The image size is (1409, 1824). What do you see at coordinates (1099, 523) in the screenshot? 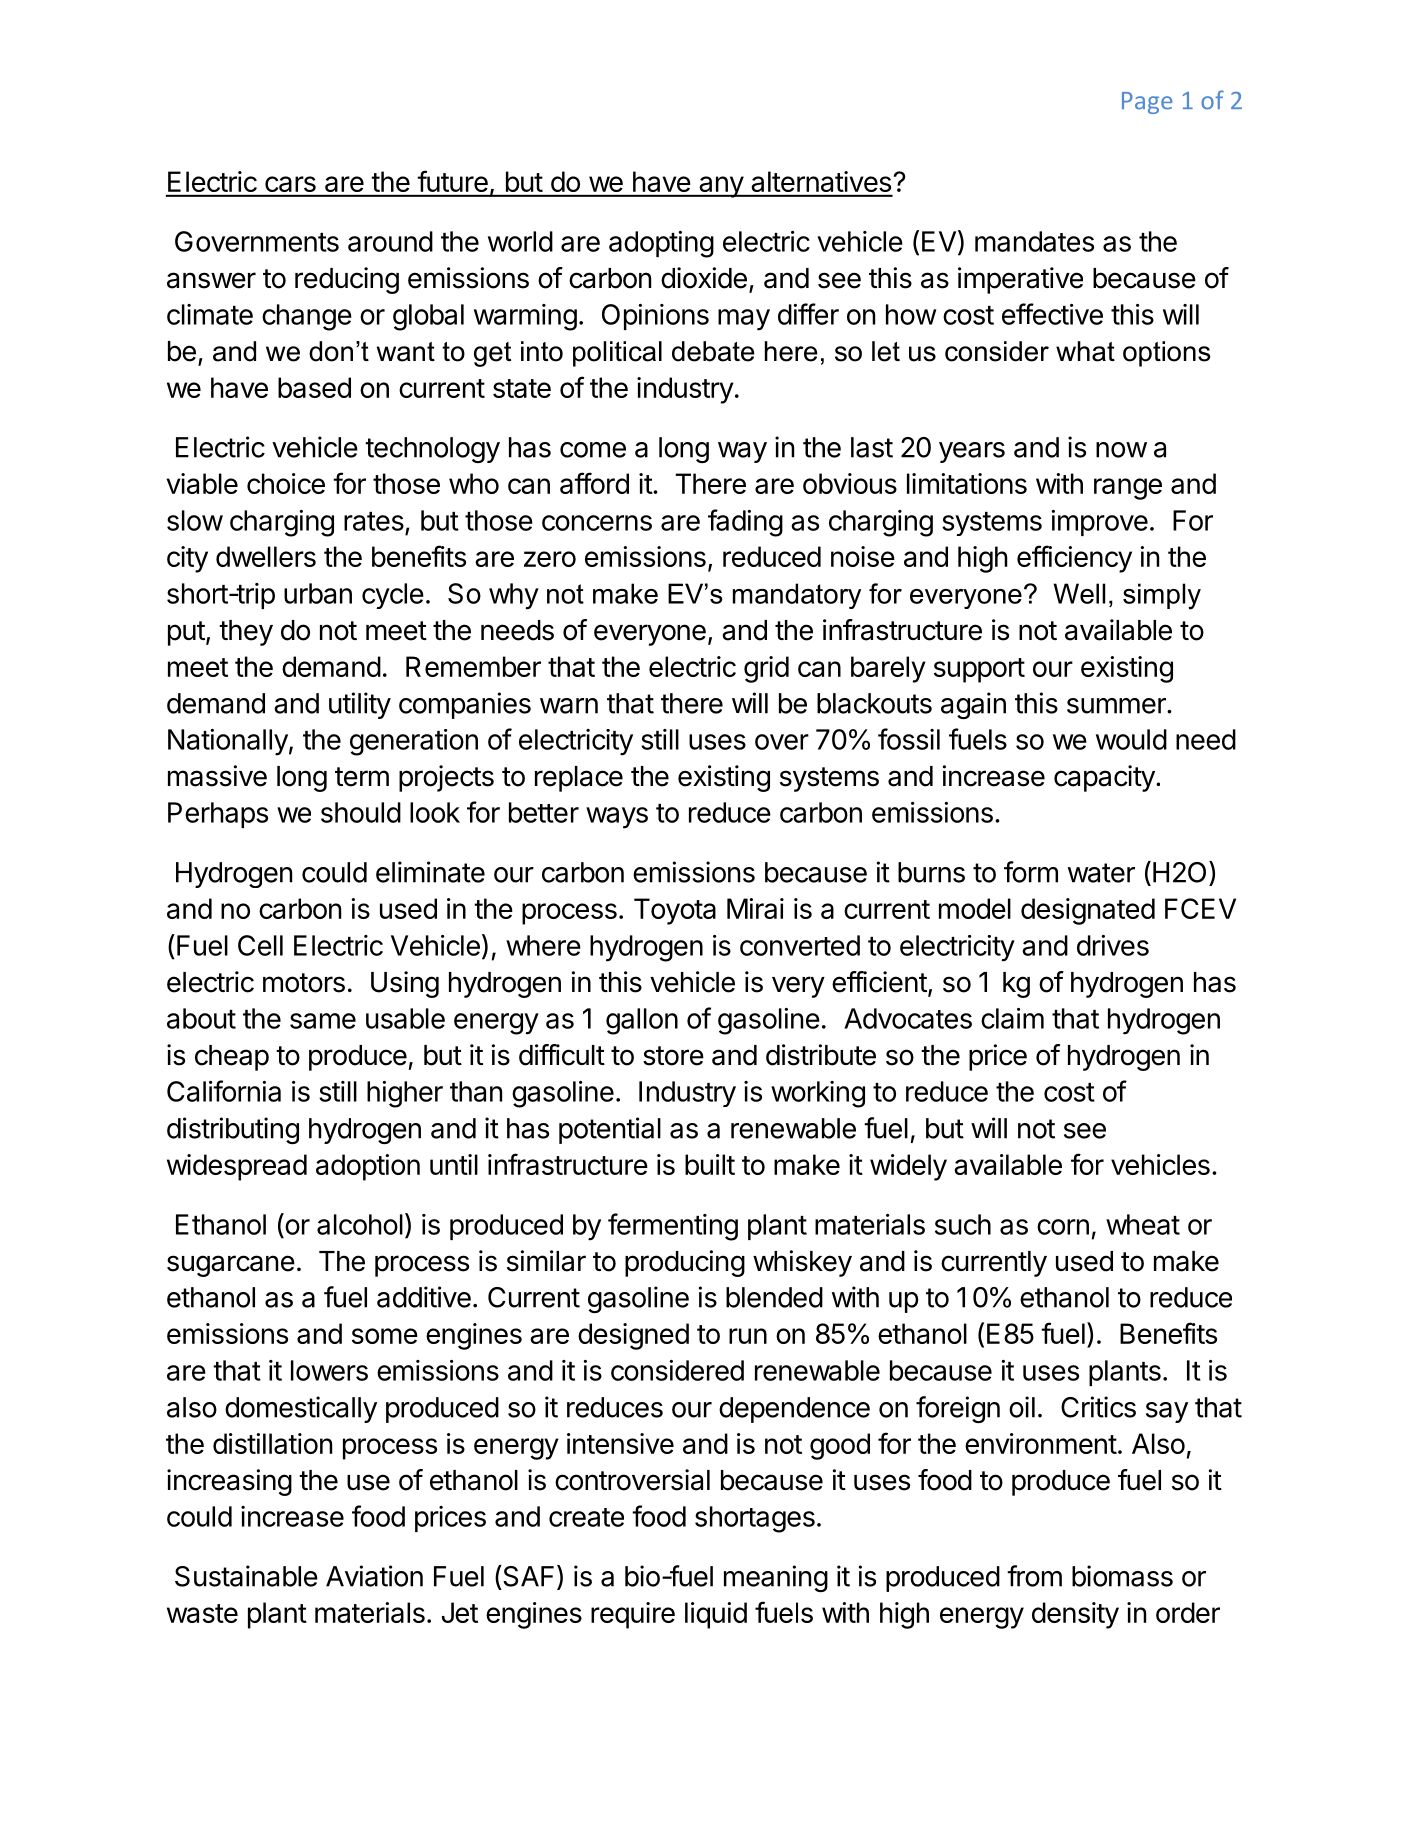
I see `improve` at bounding box center [1099, 523].
